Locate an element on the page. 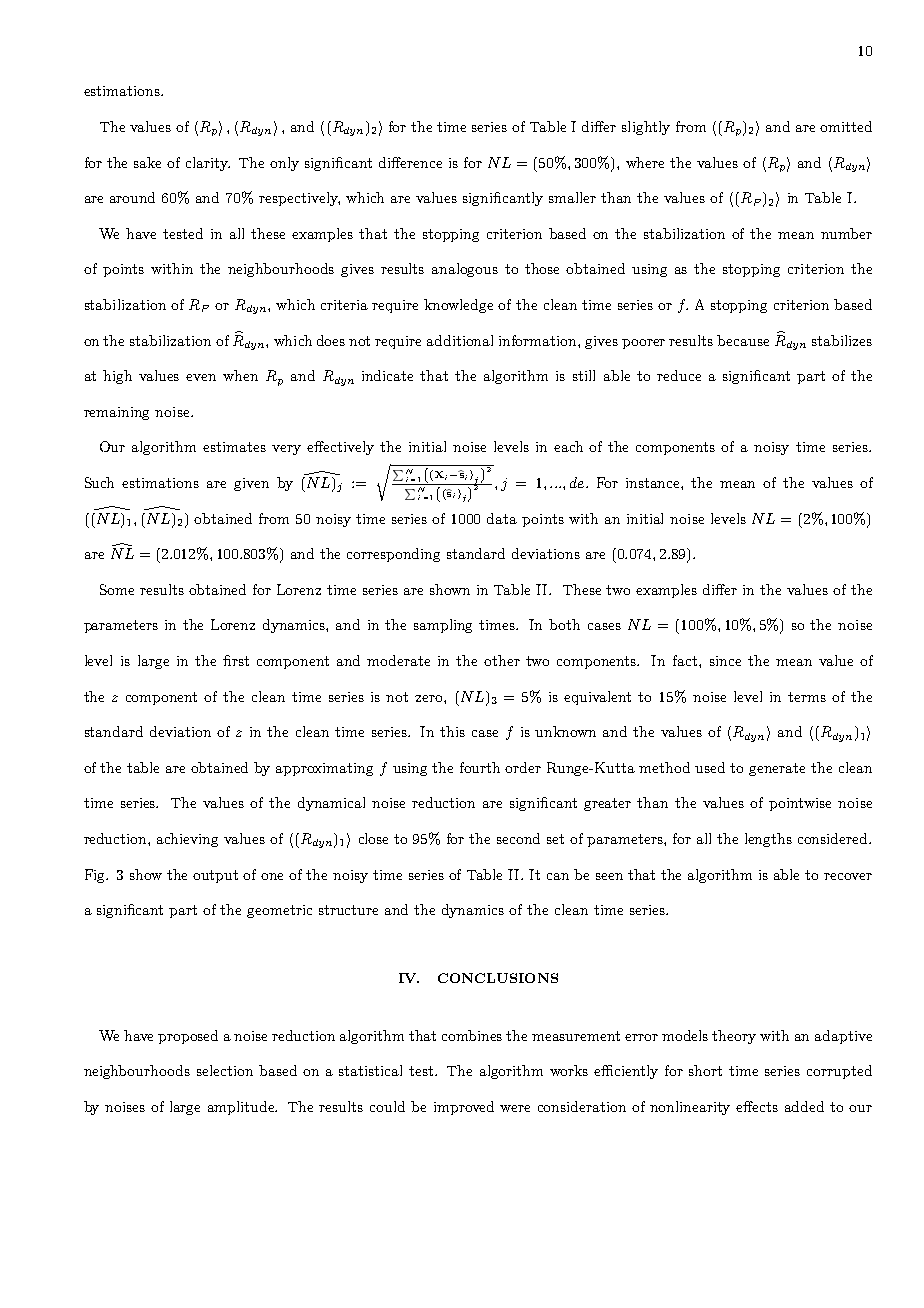 The width and height of the document is (924, 1308). clarity is located at coordinates (208, 164).
